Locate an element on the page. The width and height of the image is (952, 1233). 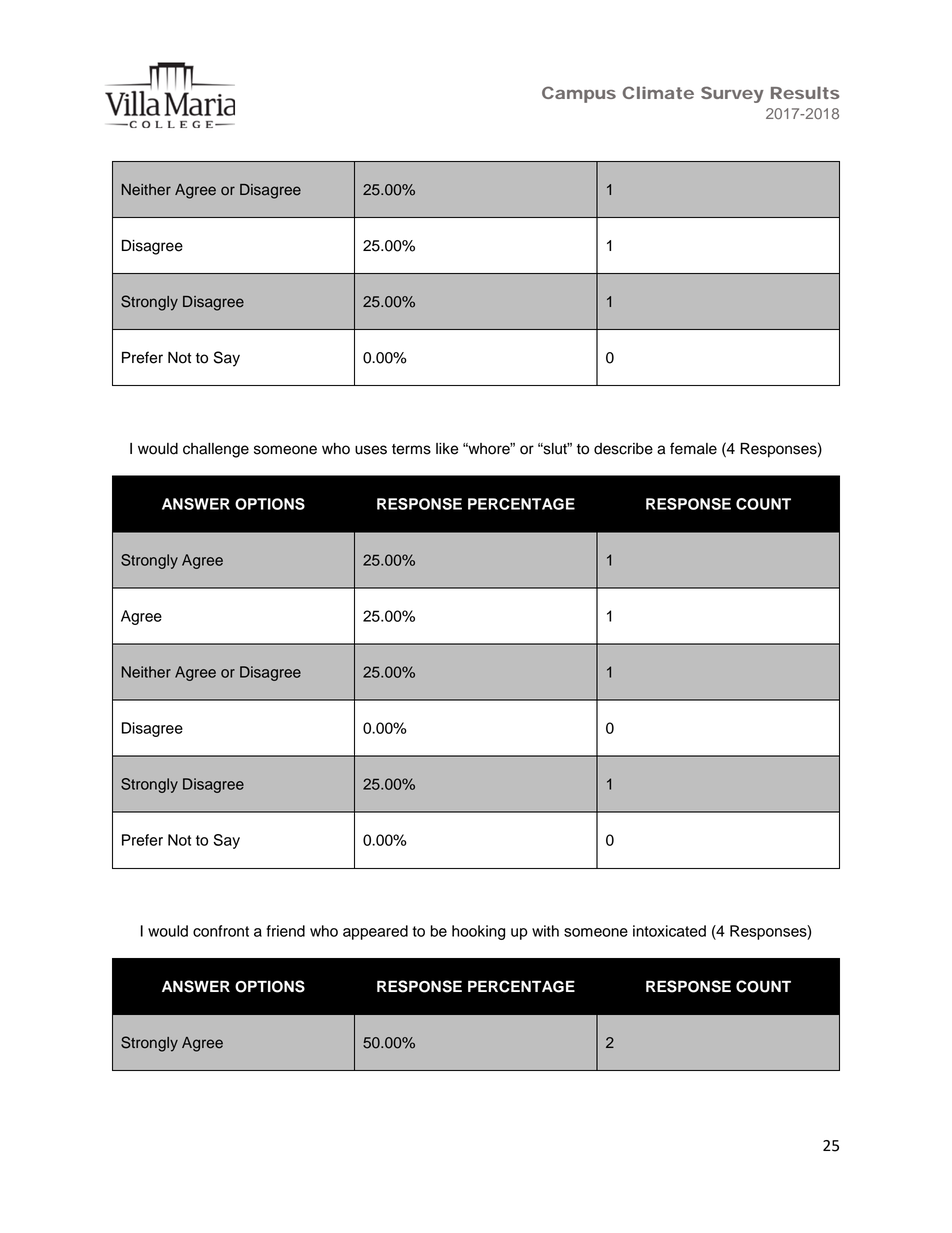
intoxicated is located at coordinates (669, 931).
